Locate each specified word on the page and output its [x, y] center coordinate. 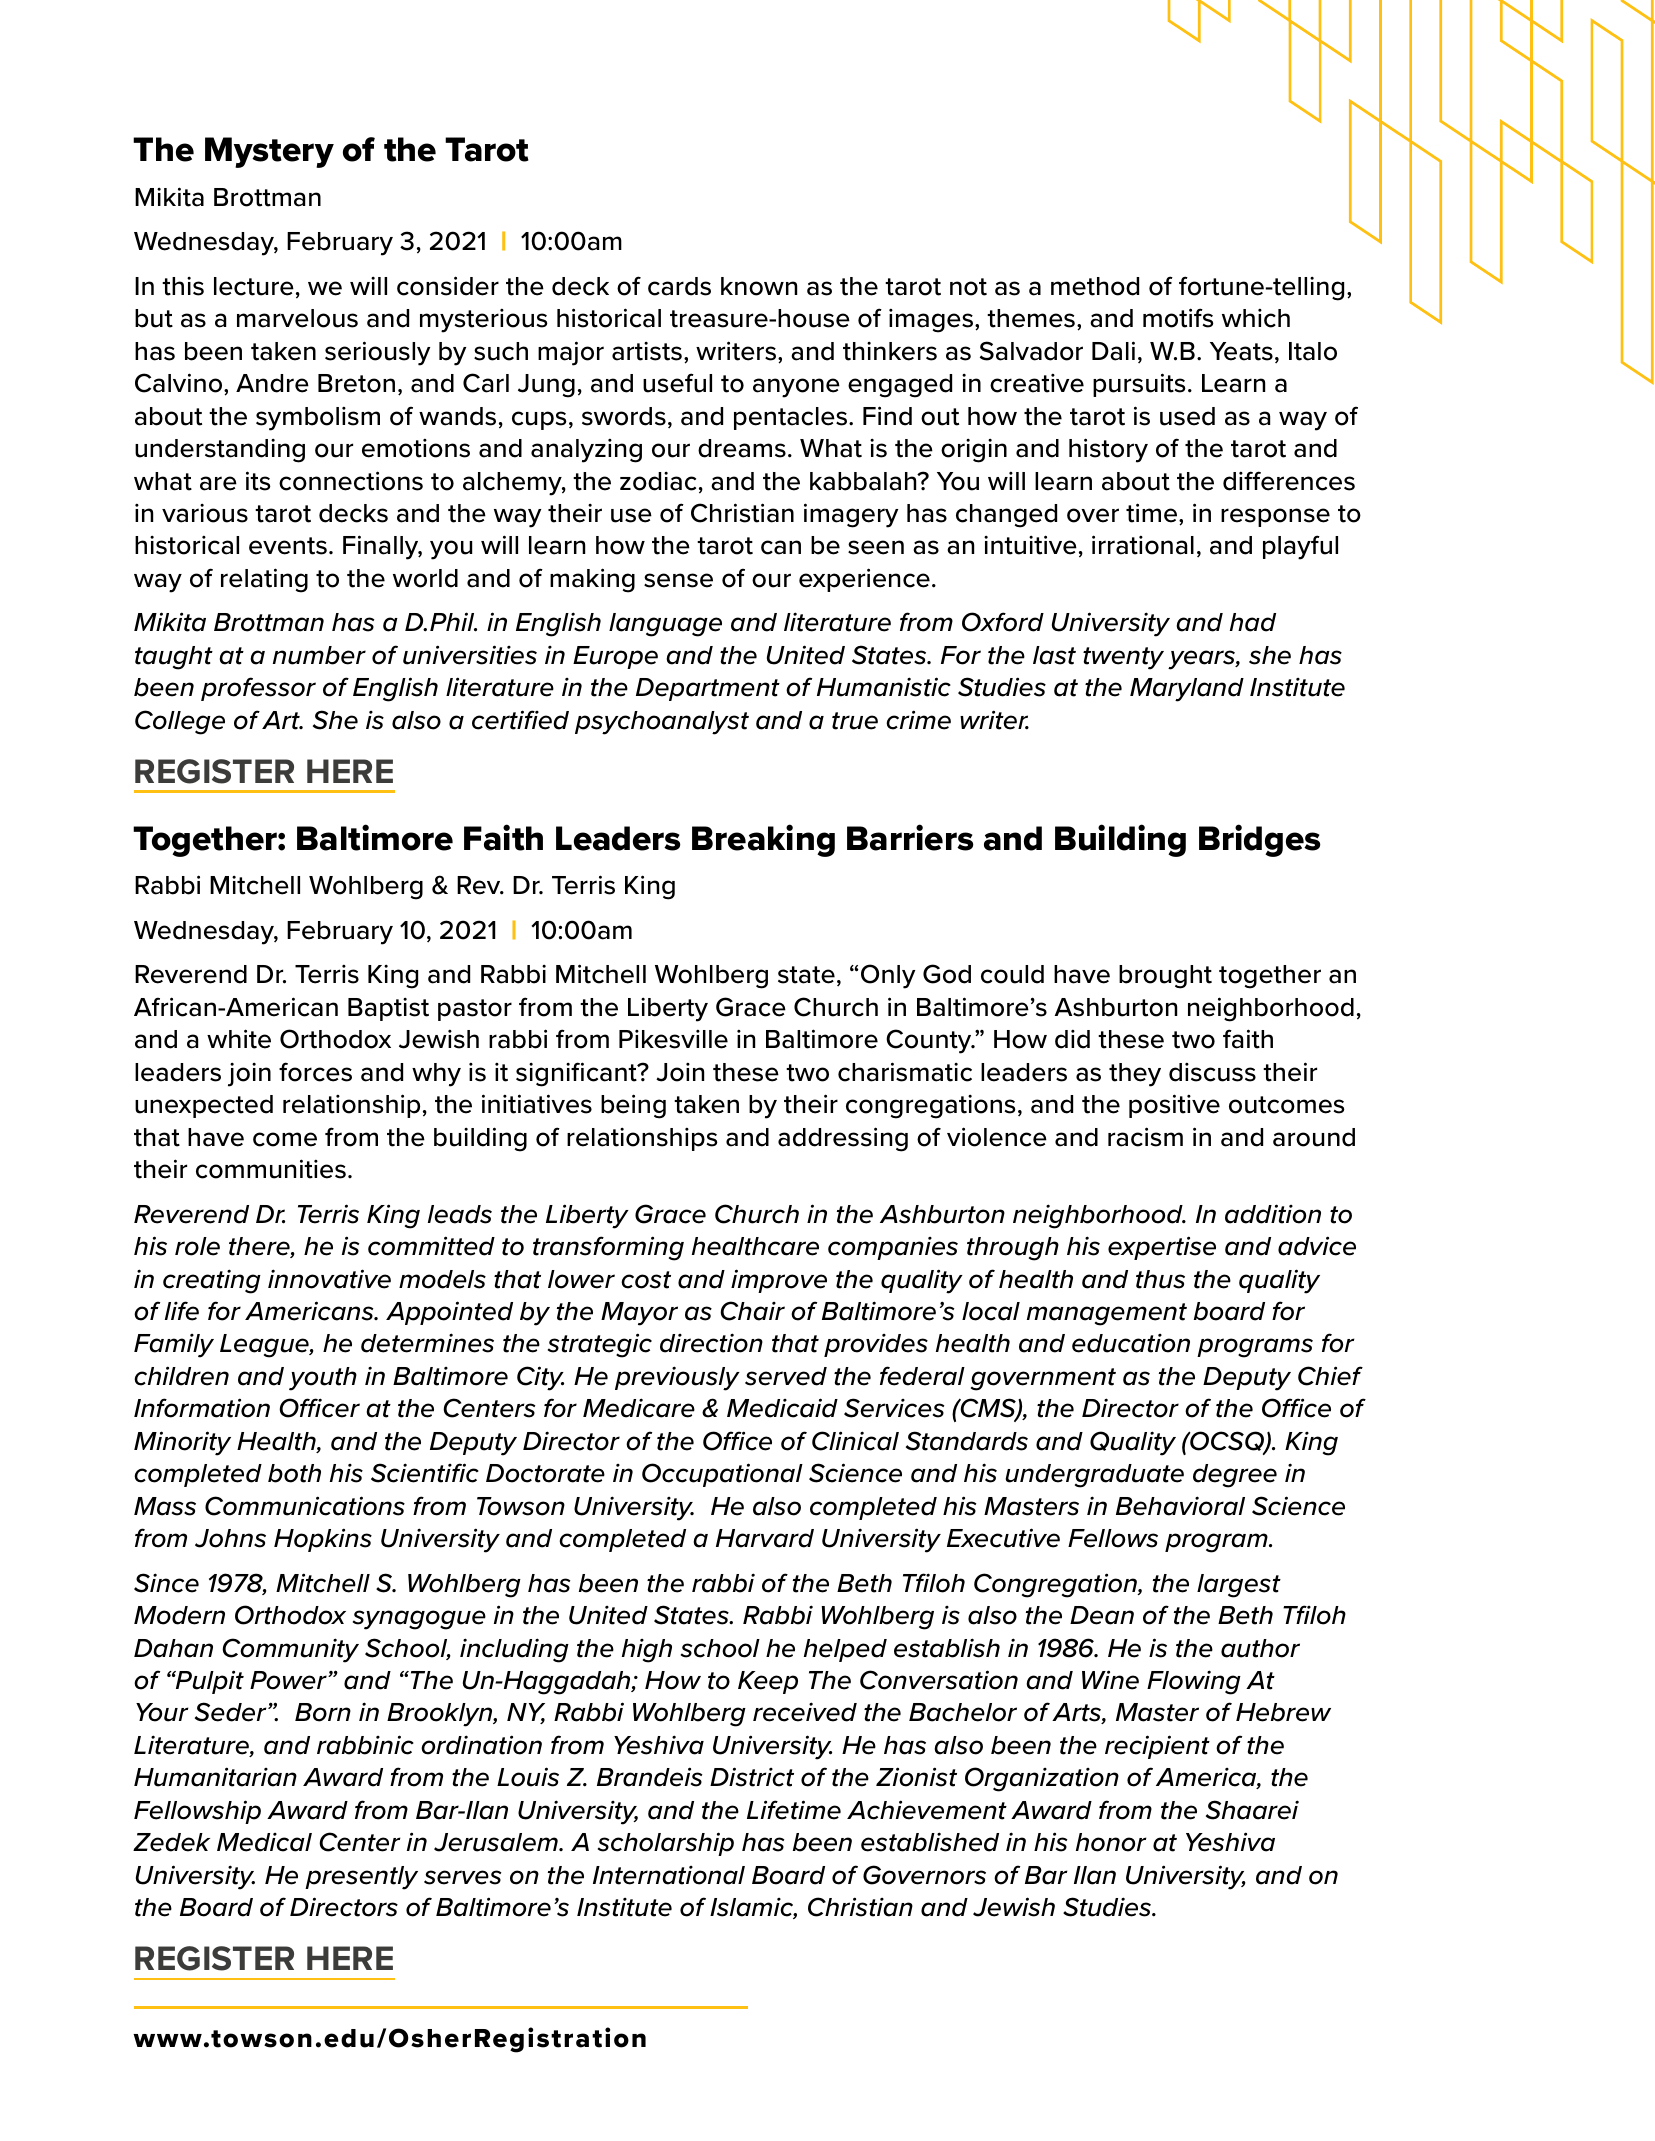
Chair [752, 1311]
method [1095, 286]
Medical [264, 1842]
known [759, 286]
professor [258, 689]
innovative [329, 1279]
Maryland [1187, 690]
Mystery [269, 152]
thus [1160, 1279]
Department [708, 689]
